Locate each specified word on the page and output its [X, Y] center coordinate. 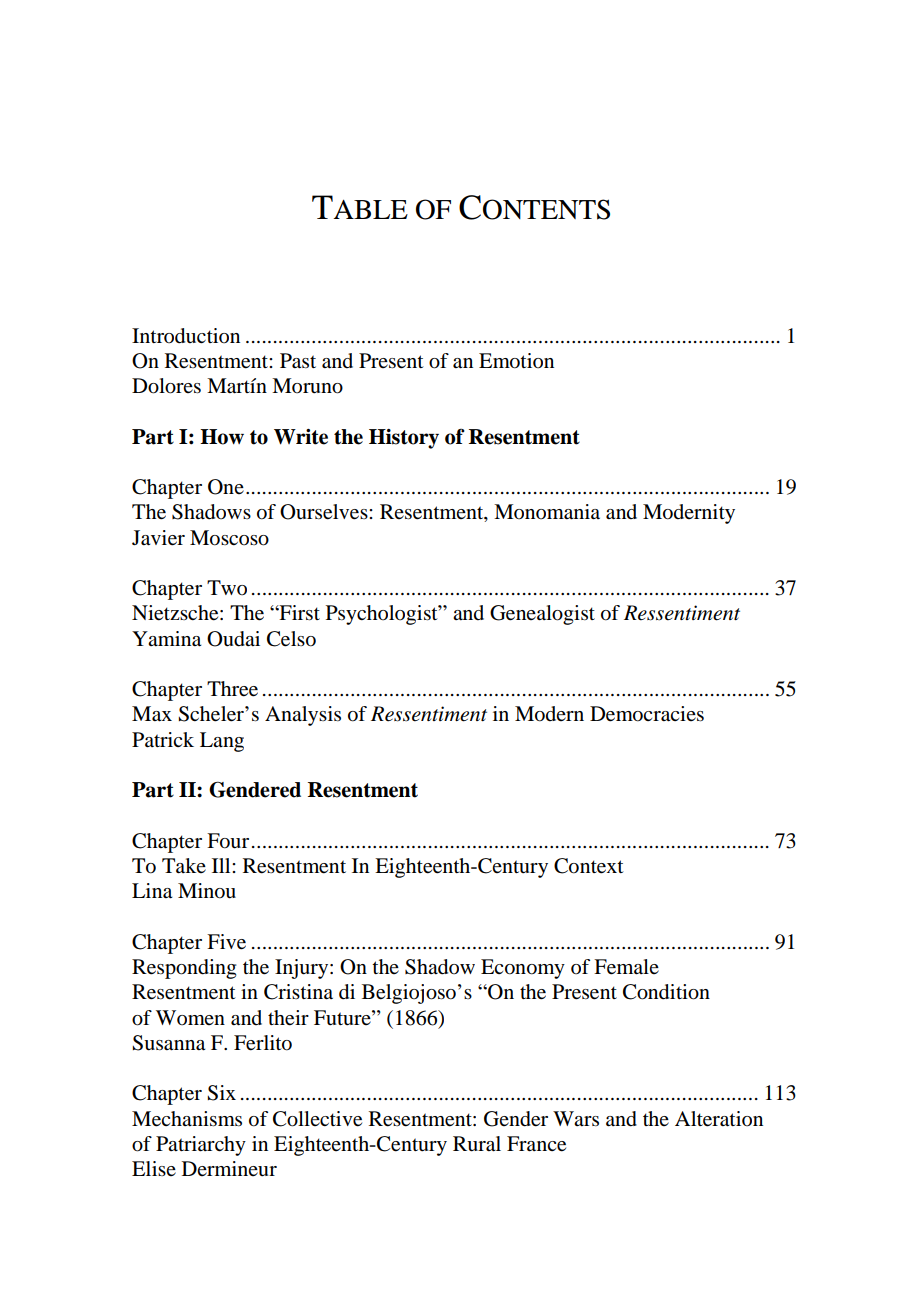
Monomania [547, 512]
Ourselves [325, 512]
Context [589, 866]
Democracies [647, 714]
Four [228, 841]
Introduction [186, 336]
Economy [523, 969]
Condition [666, 992]
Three [232, 689]
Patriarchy [201, 1146]
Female [626, 967]
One [226, 487]
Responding [184, 969]
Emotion [516, 361]
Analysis [303, 716]
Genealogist [542, 615]
